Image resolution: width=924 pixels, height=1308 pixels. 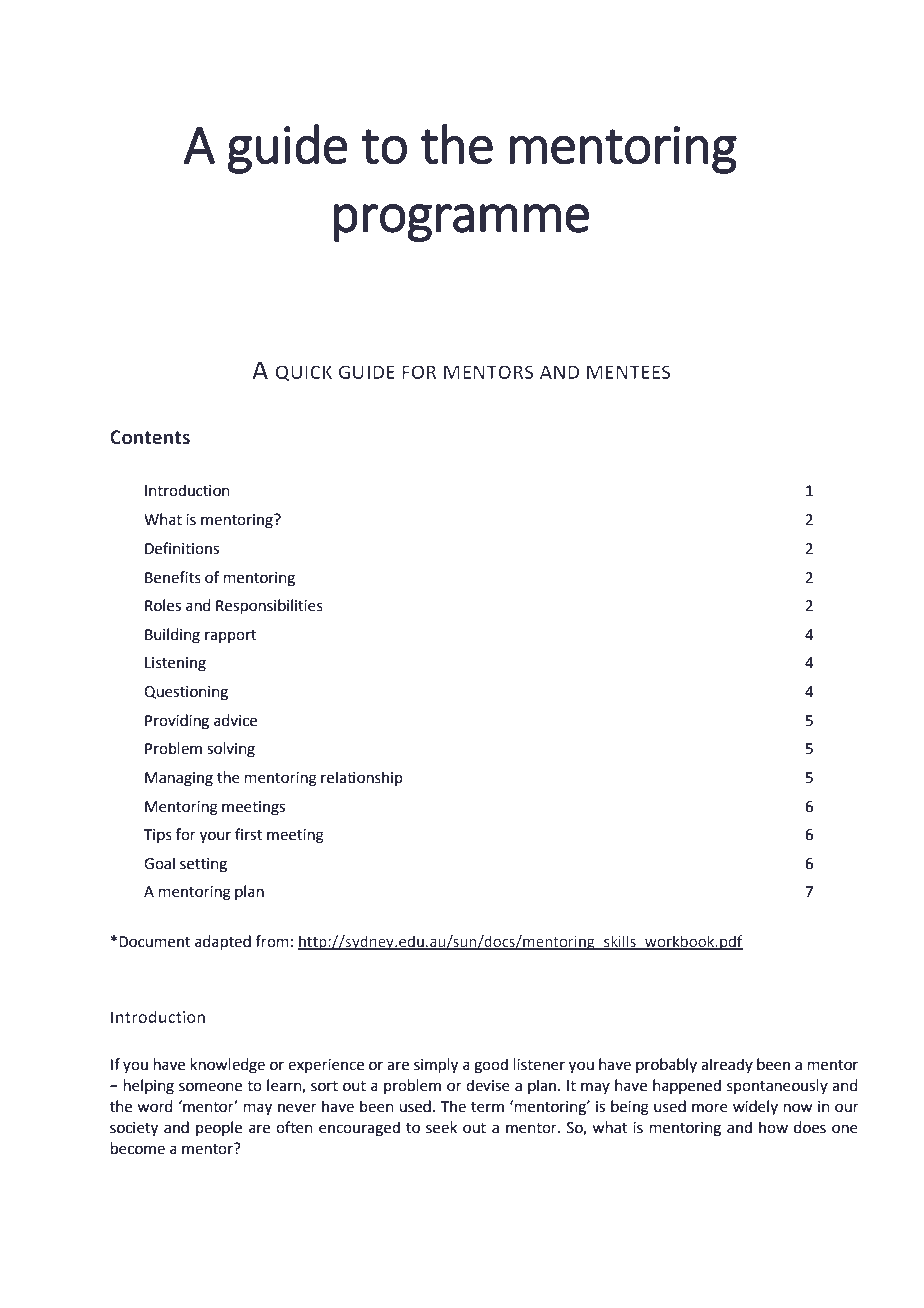 I want to click on first, so click(x=249, y=834).
